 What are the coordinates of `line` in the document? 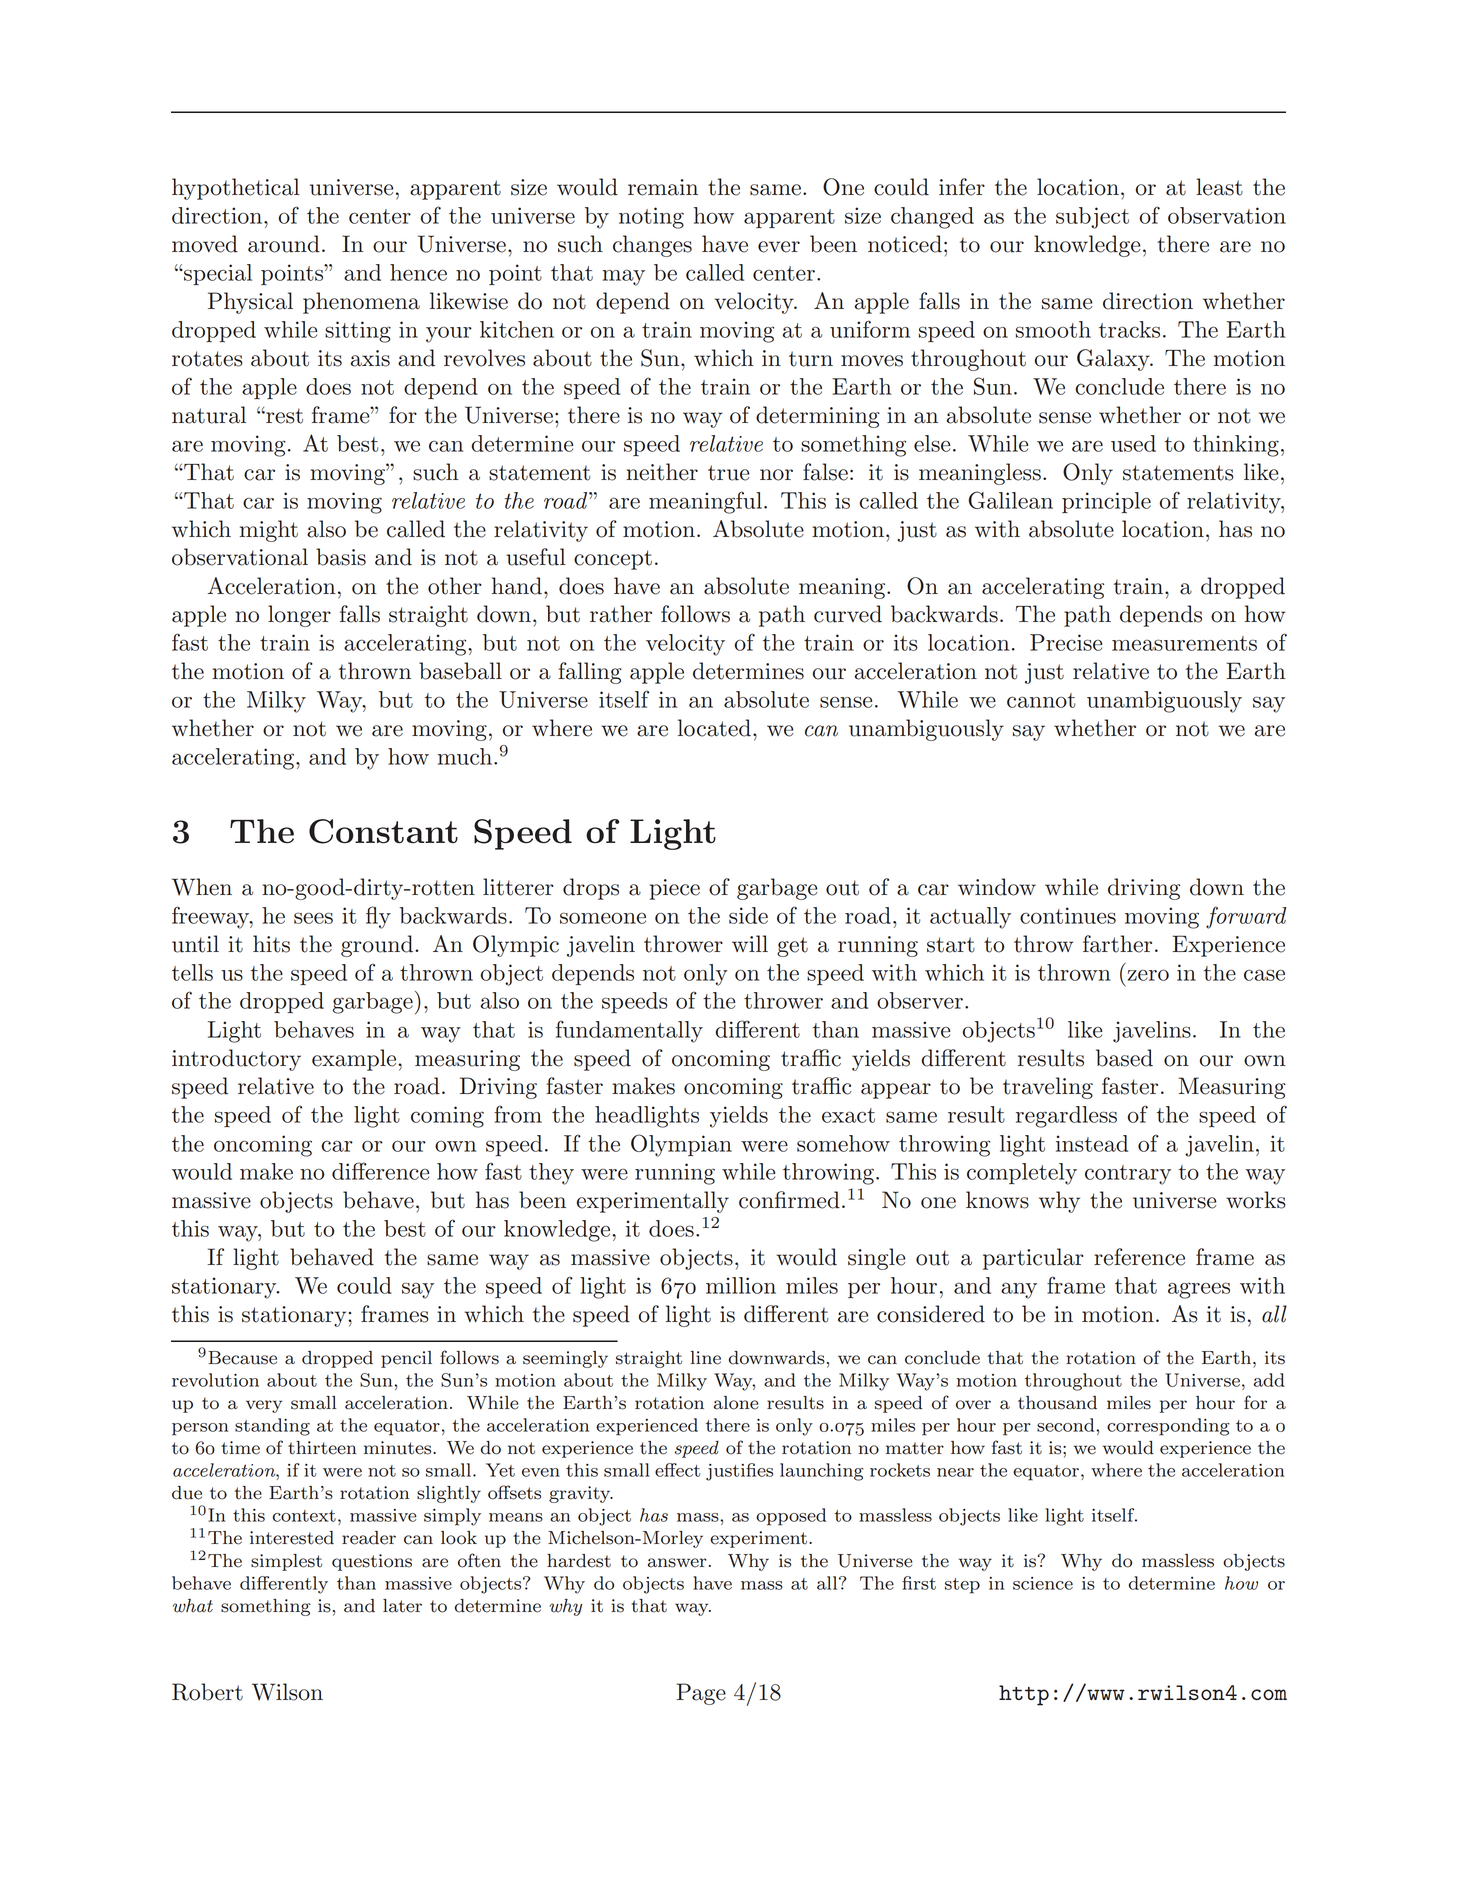 It's located at (705, 1358).
